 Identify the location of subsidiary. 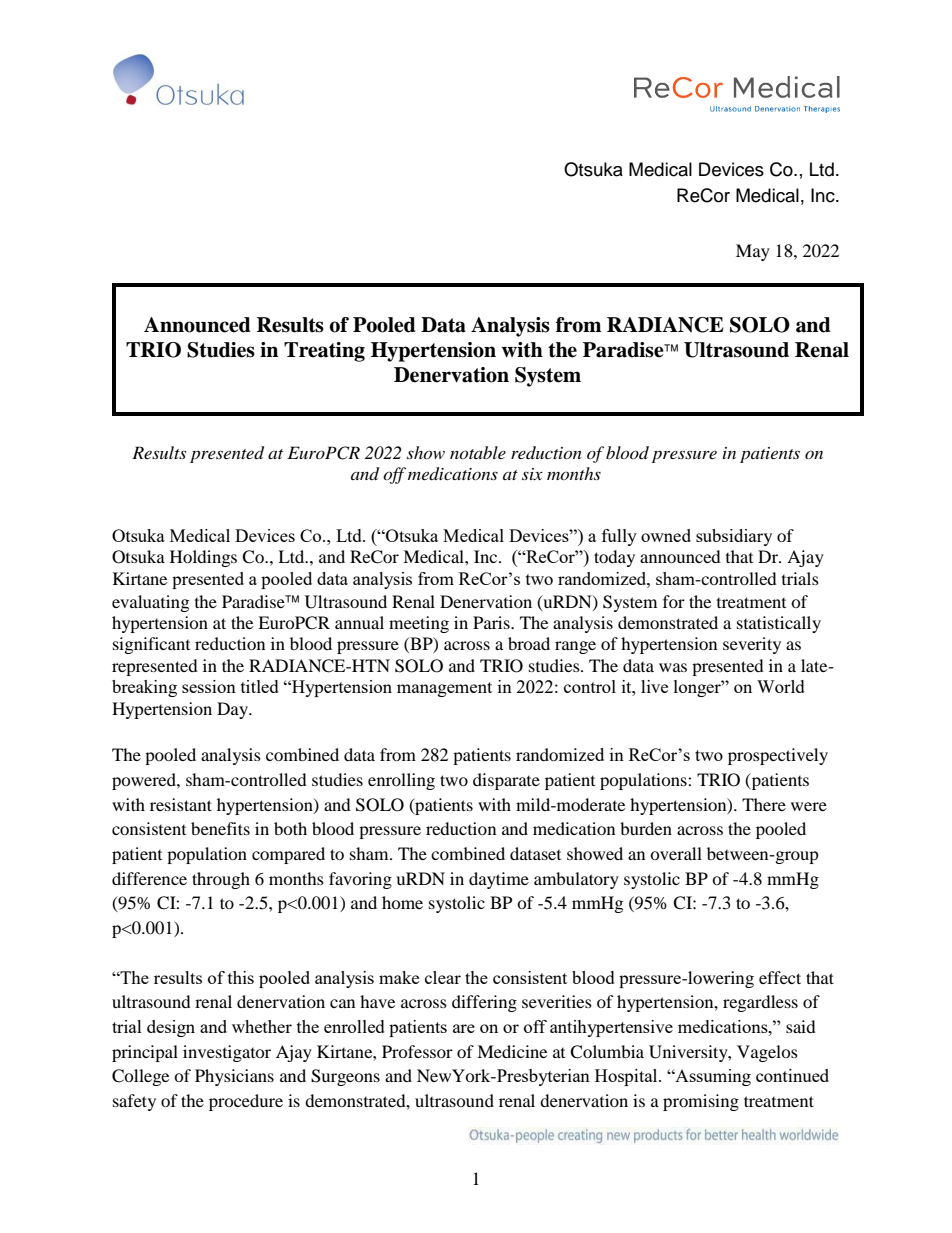
(734, 537).
